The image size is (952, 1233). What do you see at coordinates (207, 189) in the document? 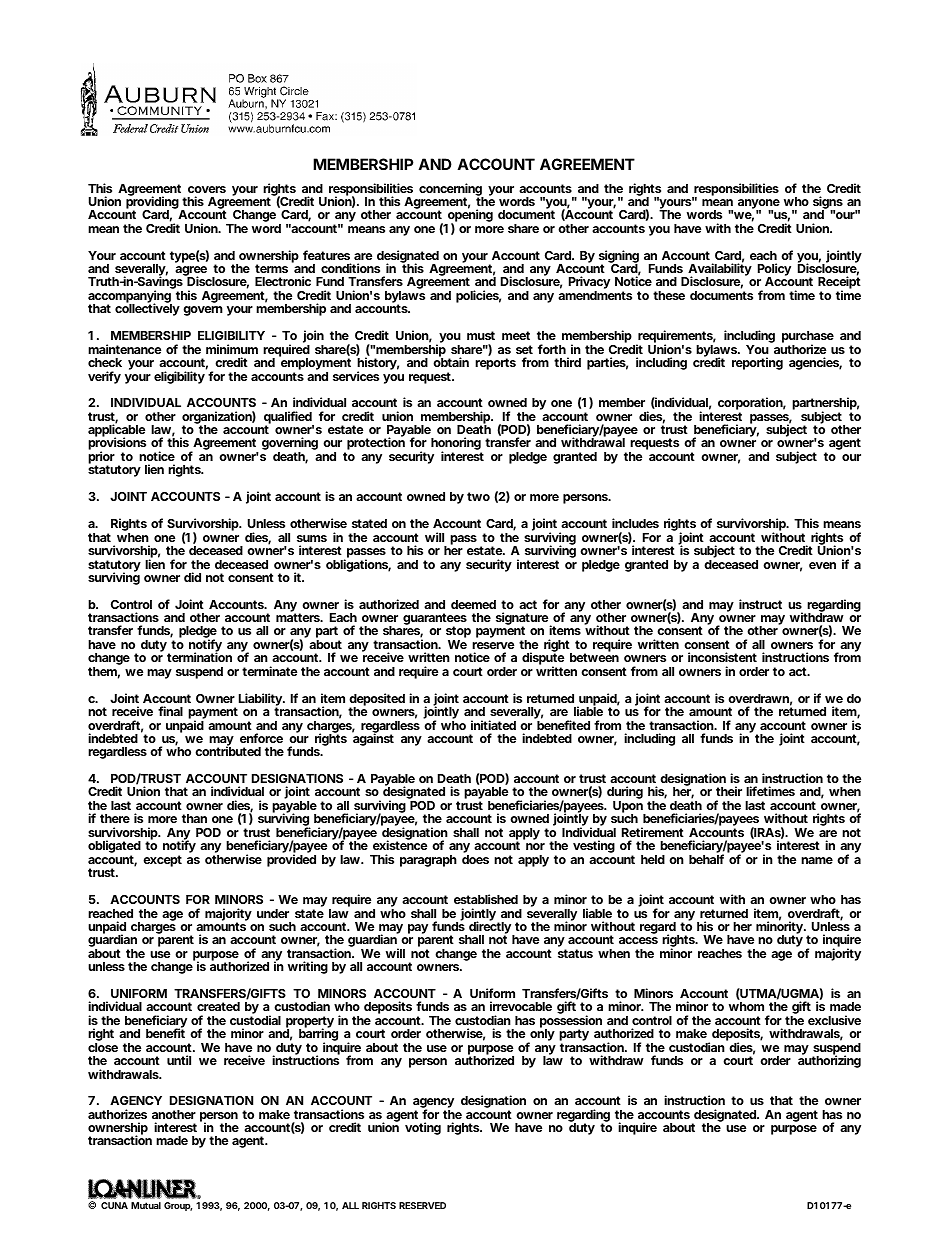
I see `covers` at bounding box center [207, 189].
